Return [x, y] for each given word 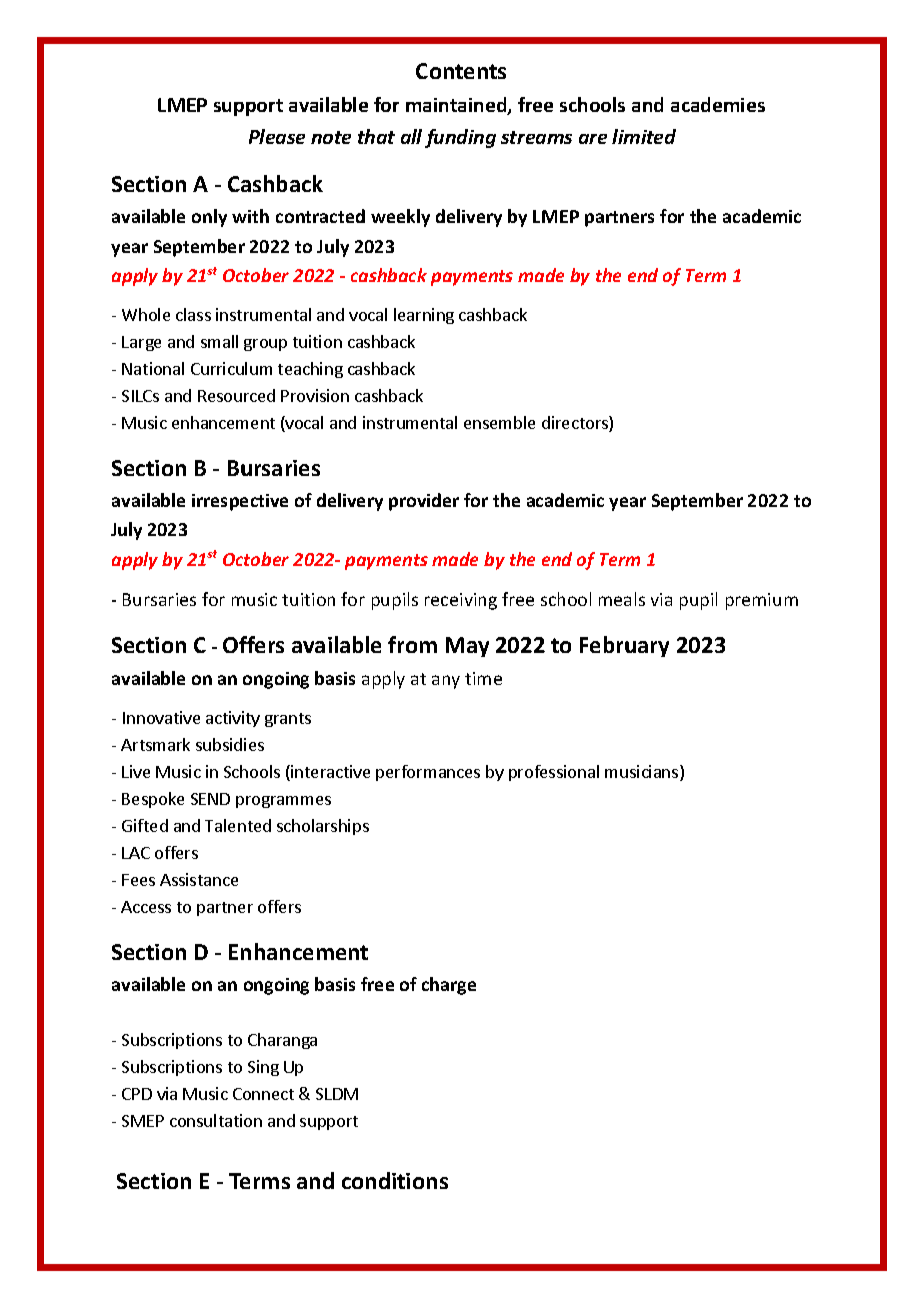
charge [449, 986]
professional [554, 773]
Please [277, 136]
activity [233, 719]
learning [424, 316]
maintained [457, 106]
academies [718, 104]
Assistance [199, 879]
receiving [461, 601]
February [624, 646]
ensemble [499, 422]
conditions [395, 1180]
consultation [216, 1120]
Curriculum [231, 368]
